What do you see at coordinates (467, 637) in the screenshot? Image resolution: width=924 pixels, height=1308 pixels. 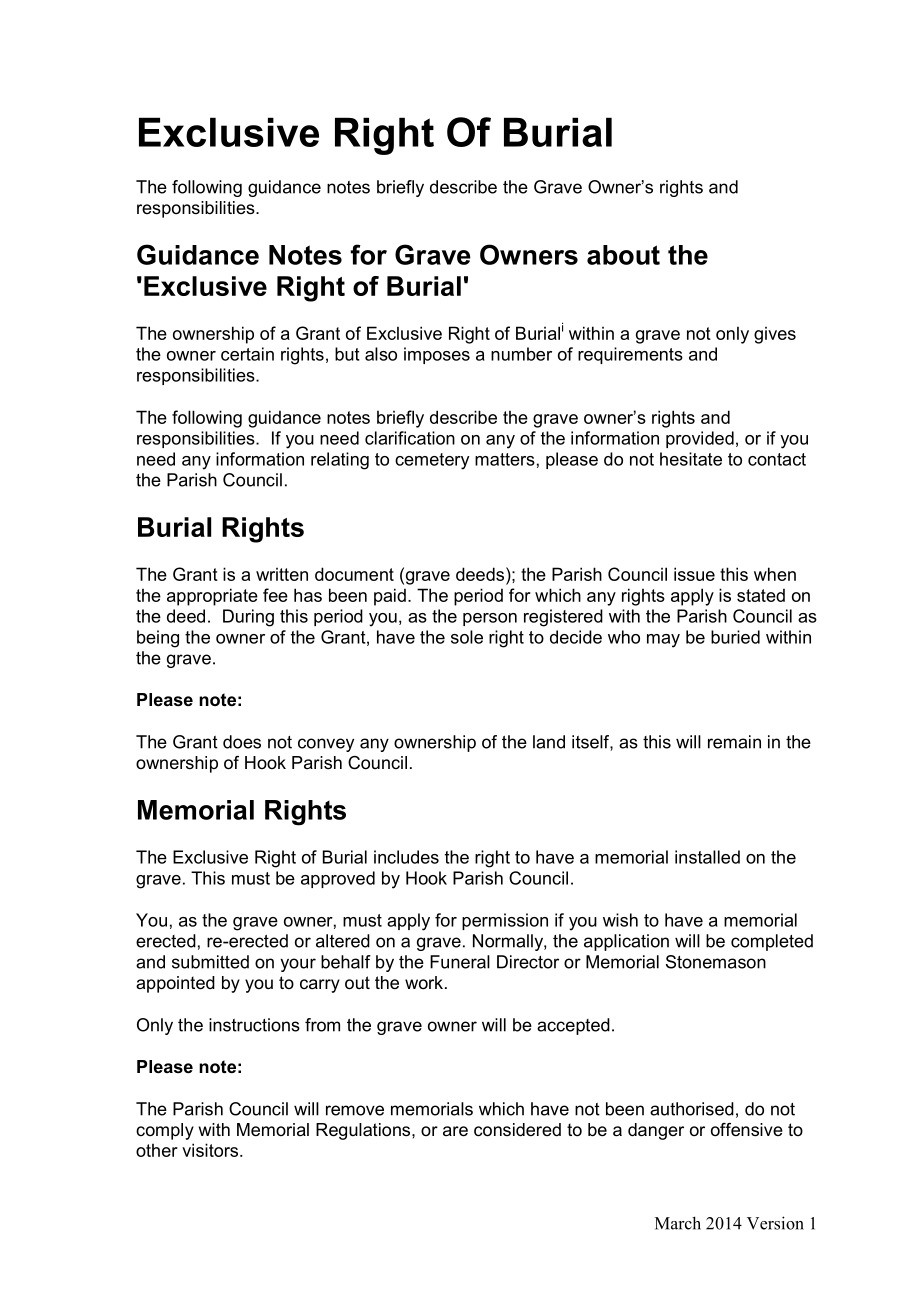 I see `sole` at bounding box center [467, 637].
